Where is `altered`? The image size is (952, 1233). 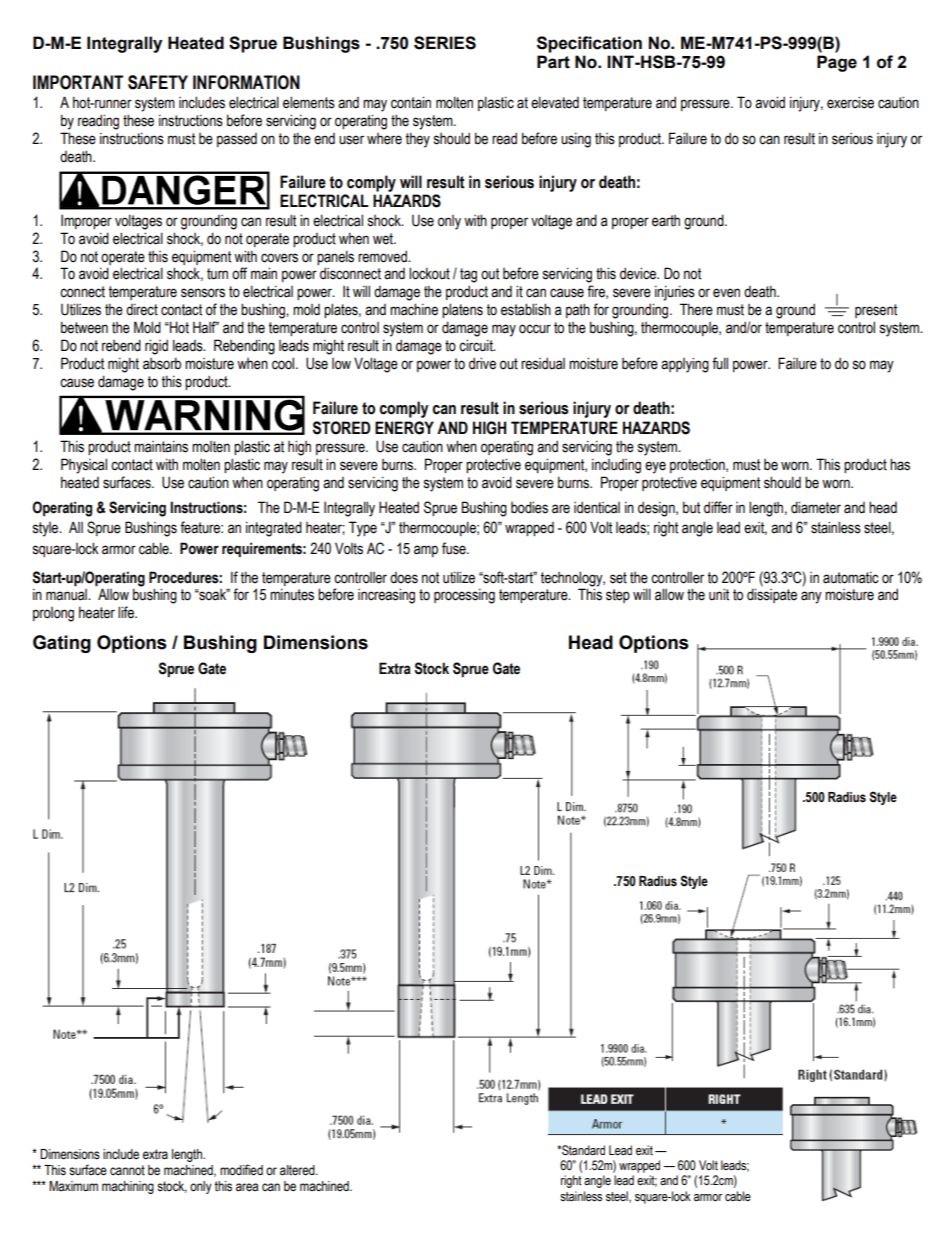 altered is located at coordinates (298, 1170).
